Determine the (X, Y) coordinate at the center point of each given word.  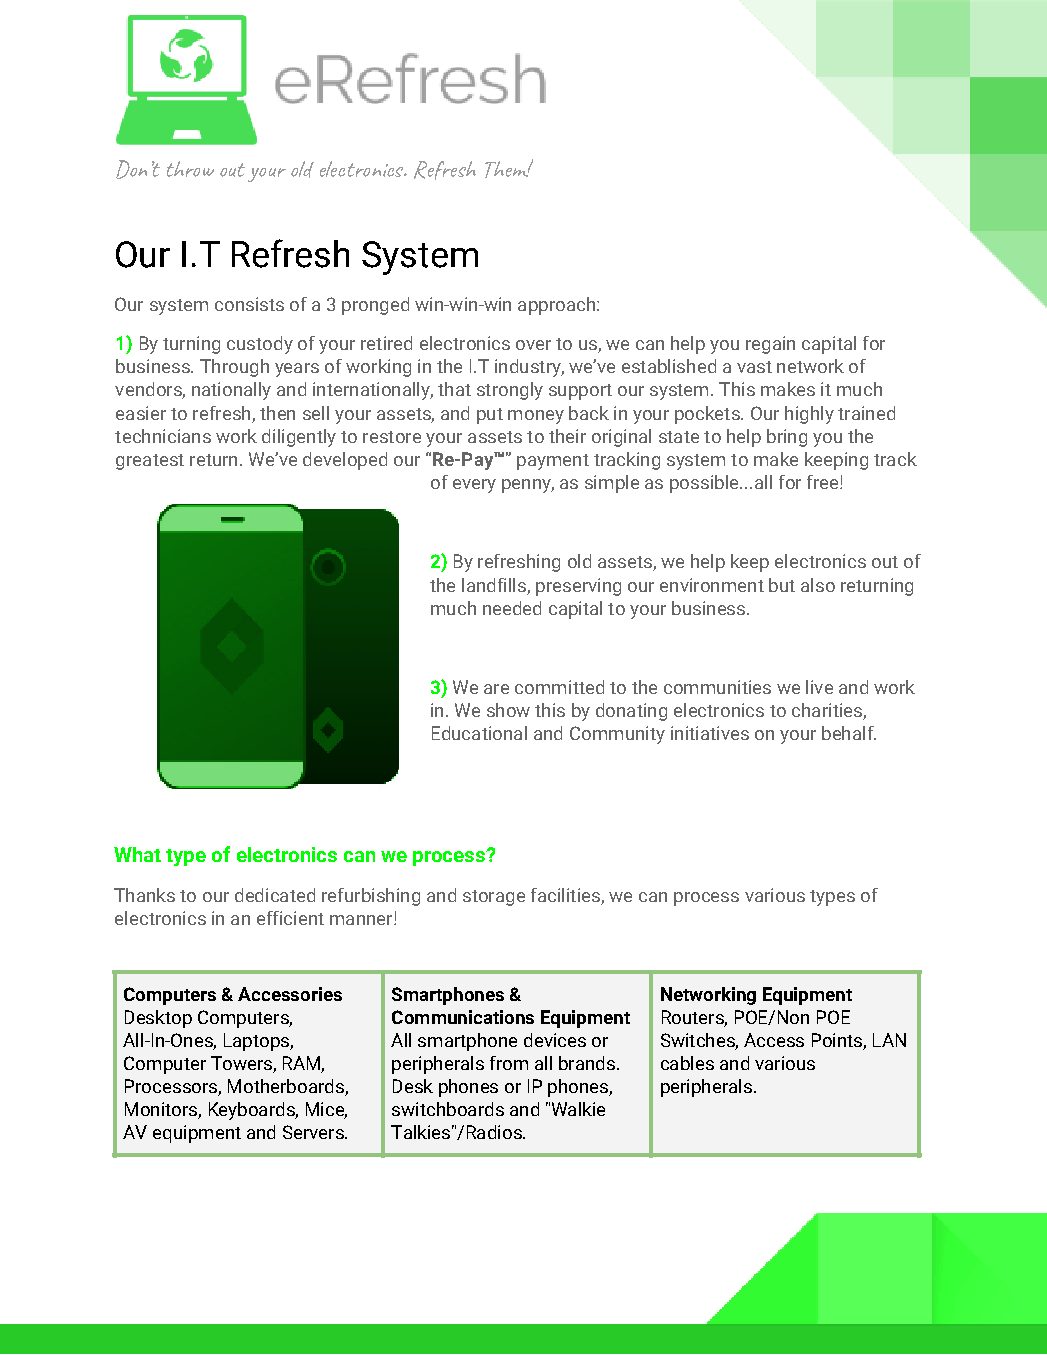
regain (770, 345)
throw (190, 169)
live (819, 687)
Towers (242, 1064)
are (496, 689)
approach (558, 306)
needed (512, 608)
